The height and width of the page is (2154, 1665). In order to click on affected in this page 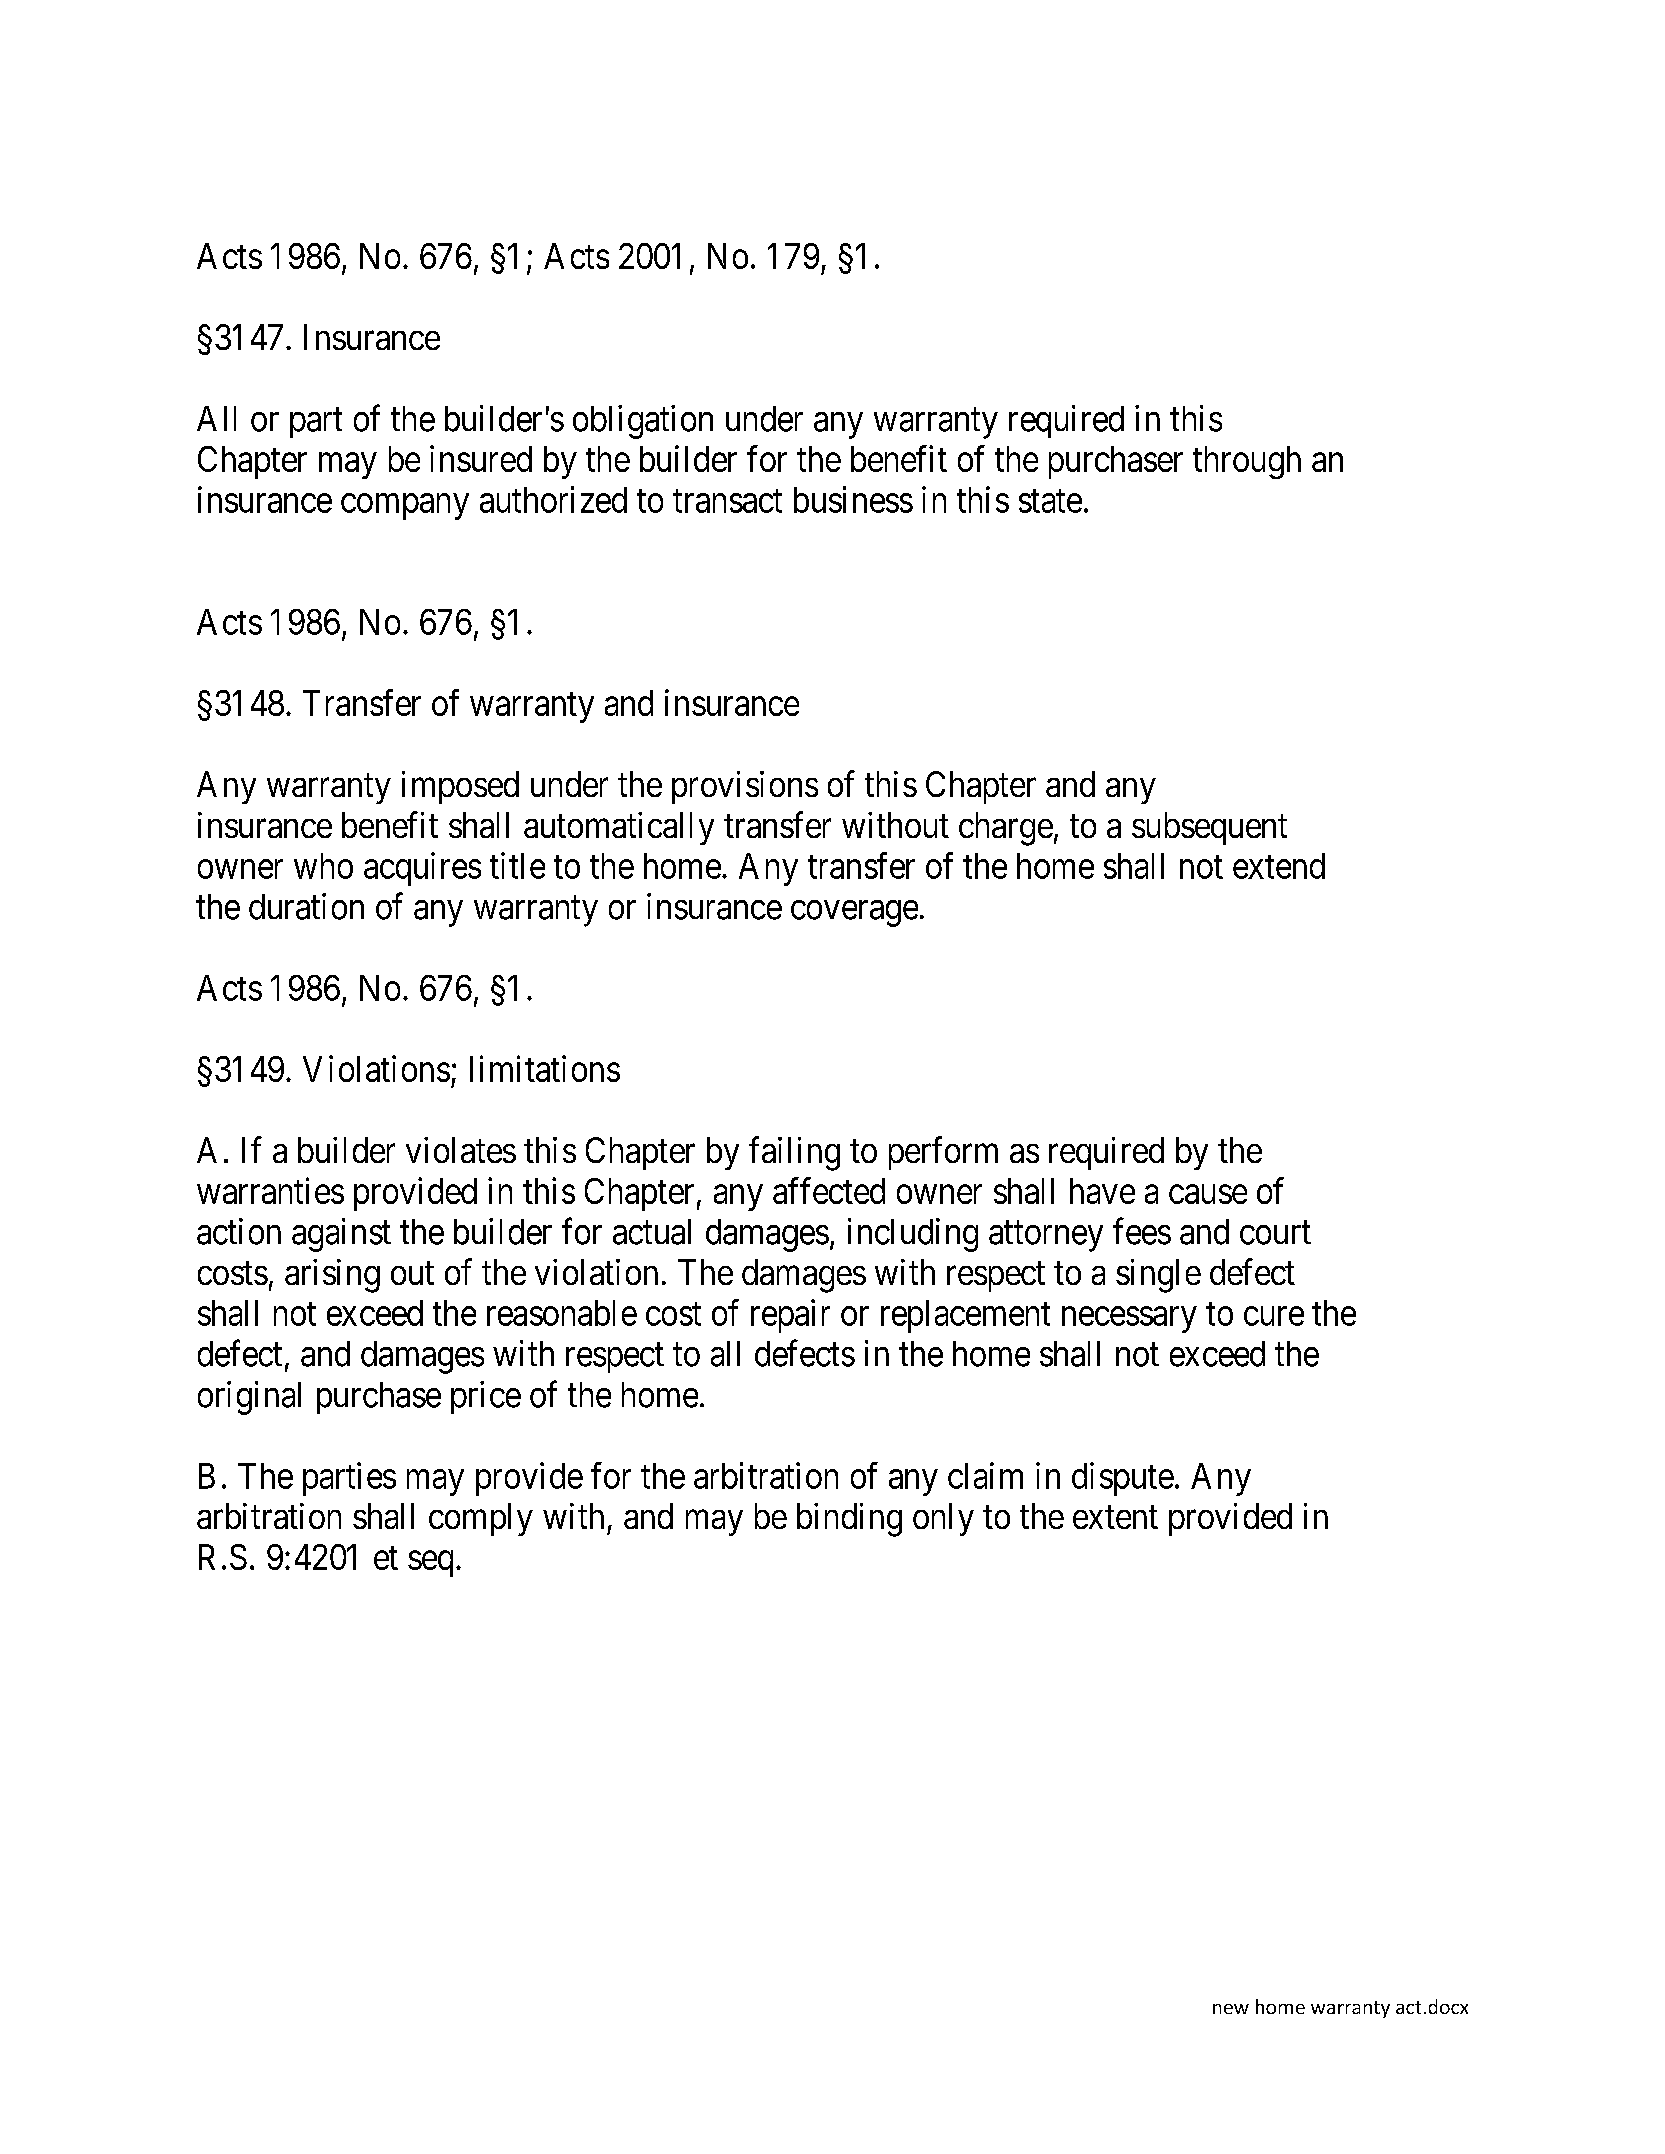, I will do `click(829, 1190)`.
